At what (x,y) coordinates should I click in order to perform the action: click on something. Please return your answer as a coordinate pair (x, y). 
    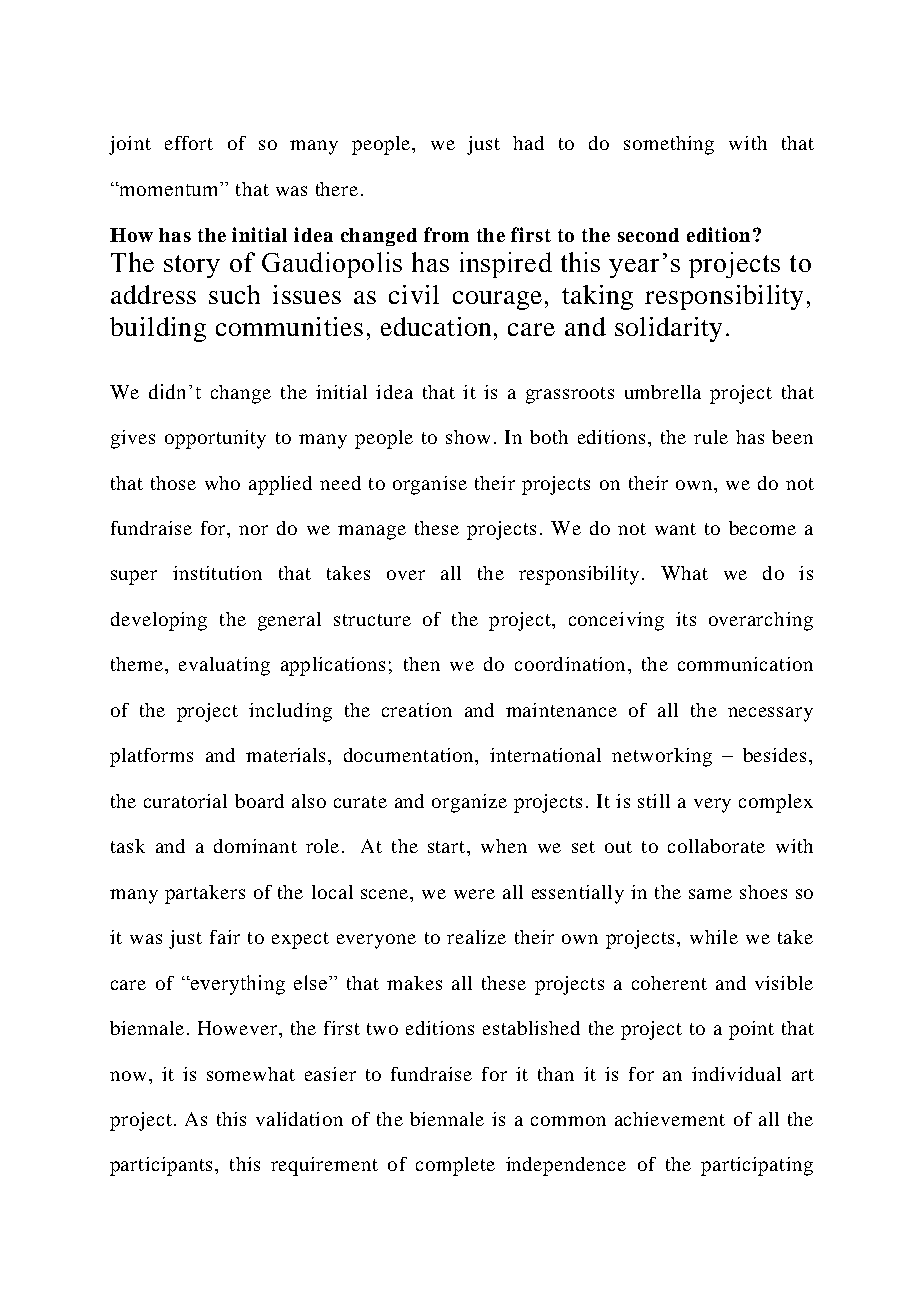
    Looking at the image, I should click on (669, 145).
